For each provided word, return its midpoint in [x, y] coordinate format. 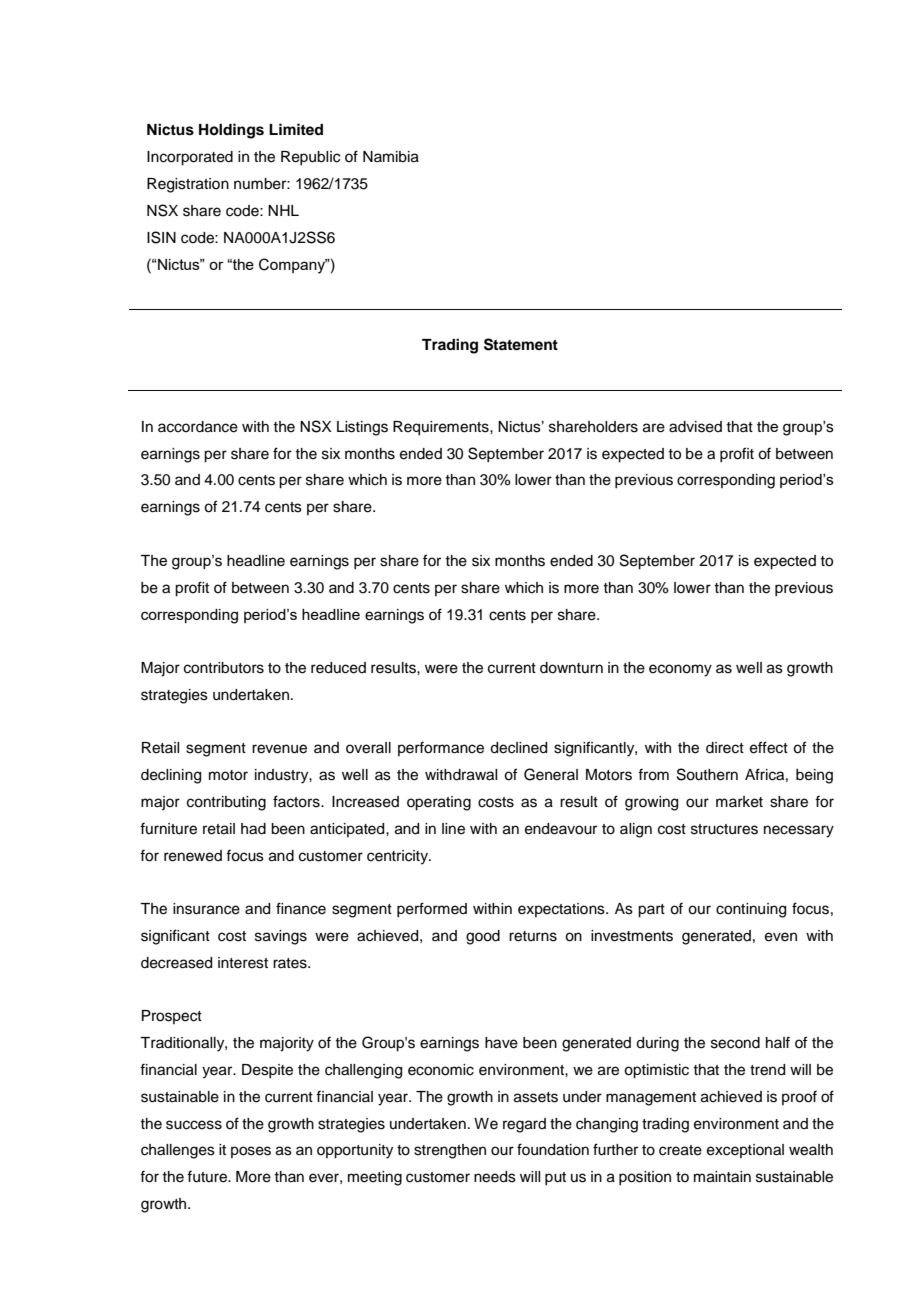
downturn [571, 668]
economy [680, 670]
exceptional [745, 1151]
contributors [224, 668]
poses [251, 1152]
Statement [521, 344]
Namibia [391, 157]
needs [495, 1177]
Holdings [231, 131]
